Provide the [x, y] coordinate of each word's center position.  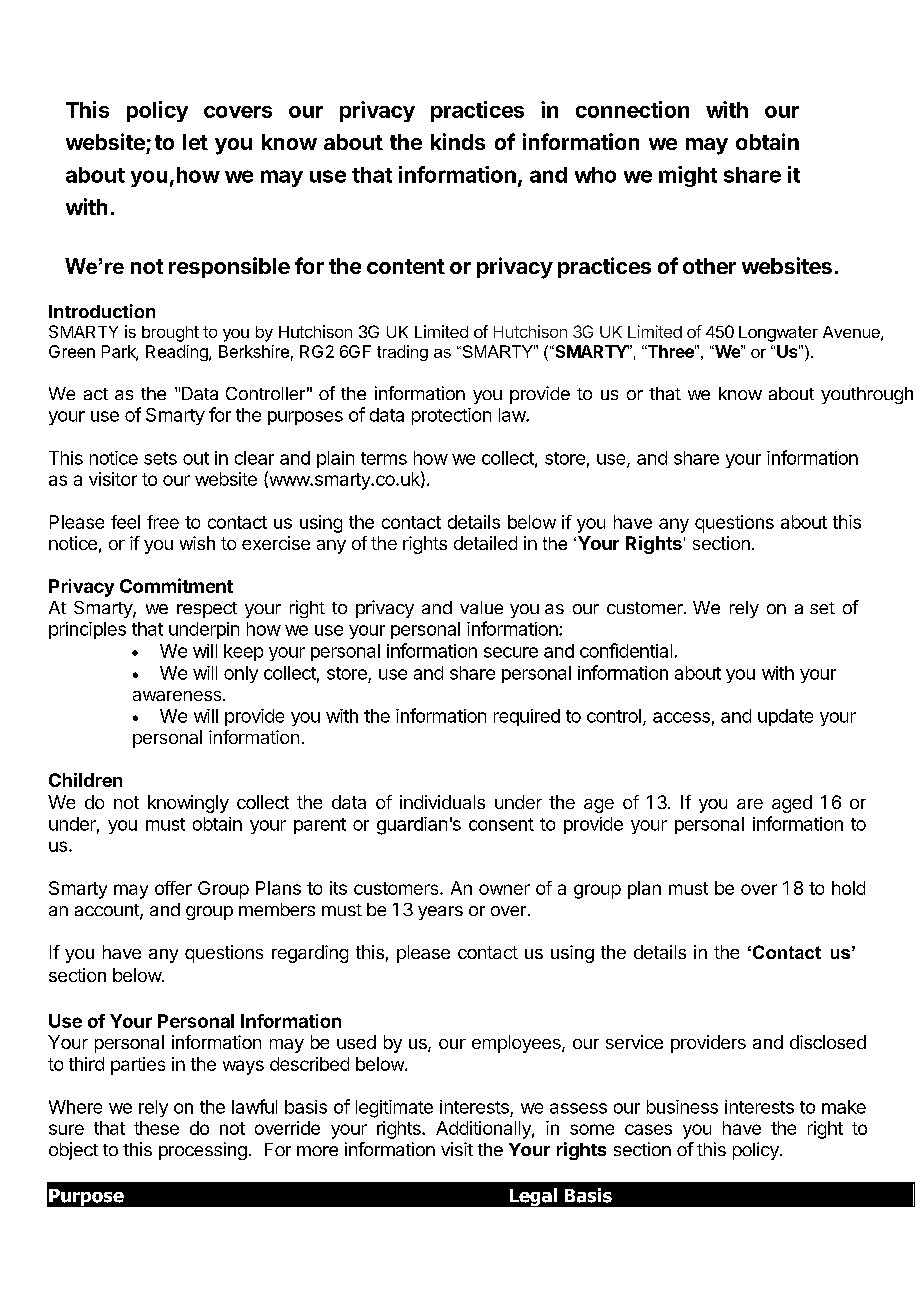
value [481, 607]
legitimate [394, 1109]
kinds [458, 141]
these [156, 1128]
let [195, 142]
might [688, 176]
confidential [626, 650]
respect [207, 610]
